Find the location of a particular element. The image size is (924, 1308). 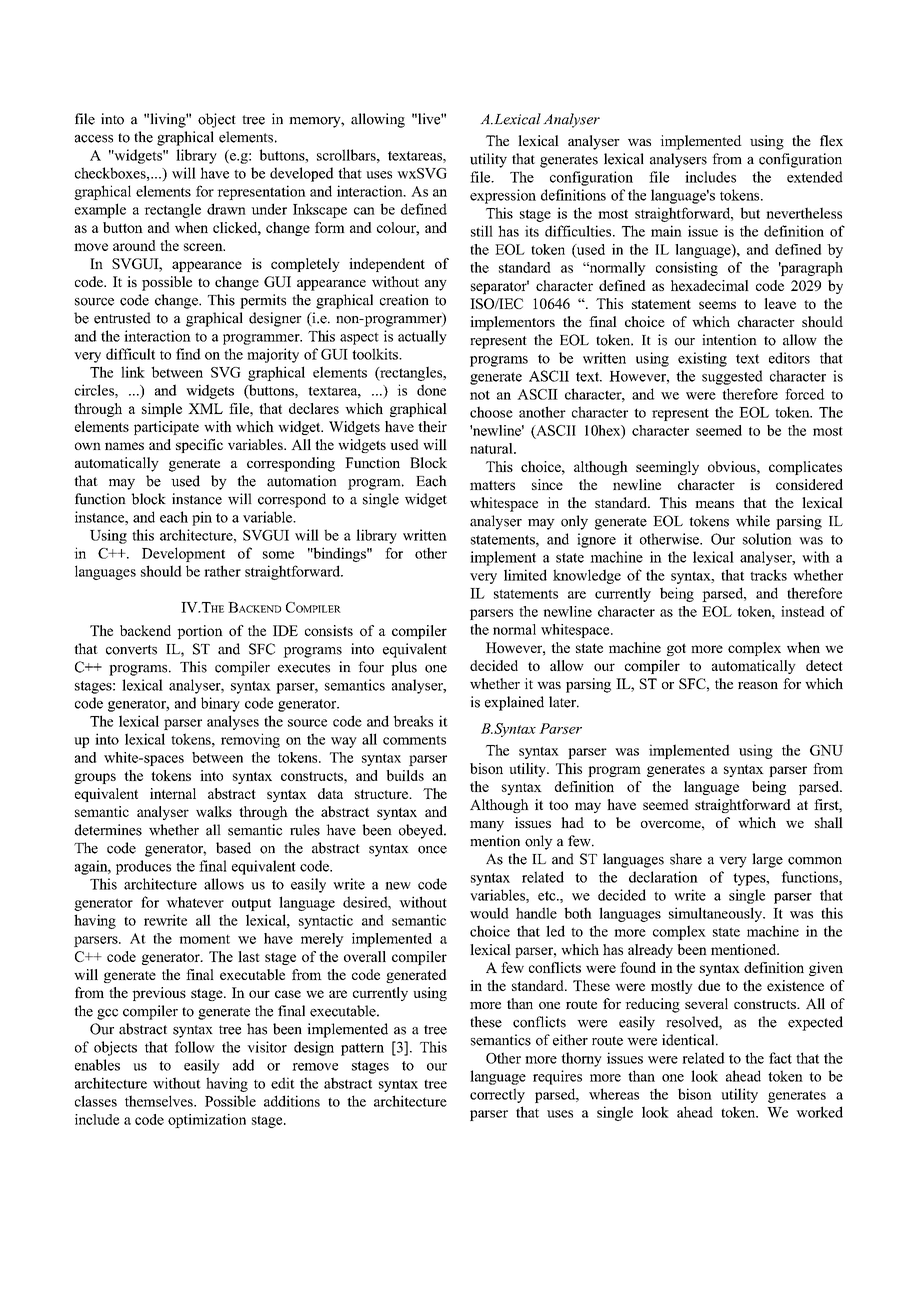

drawn is located at coordinates (226, 209).
